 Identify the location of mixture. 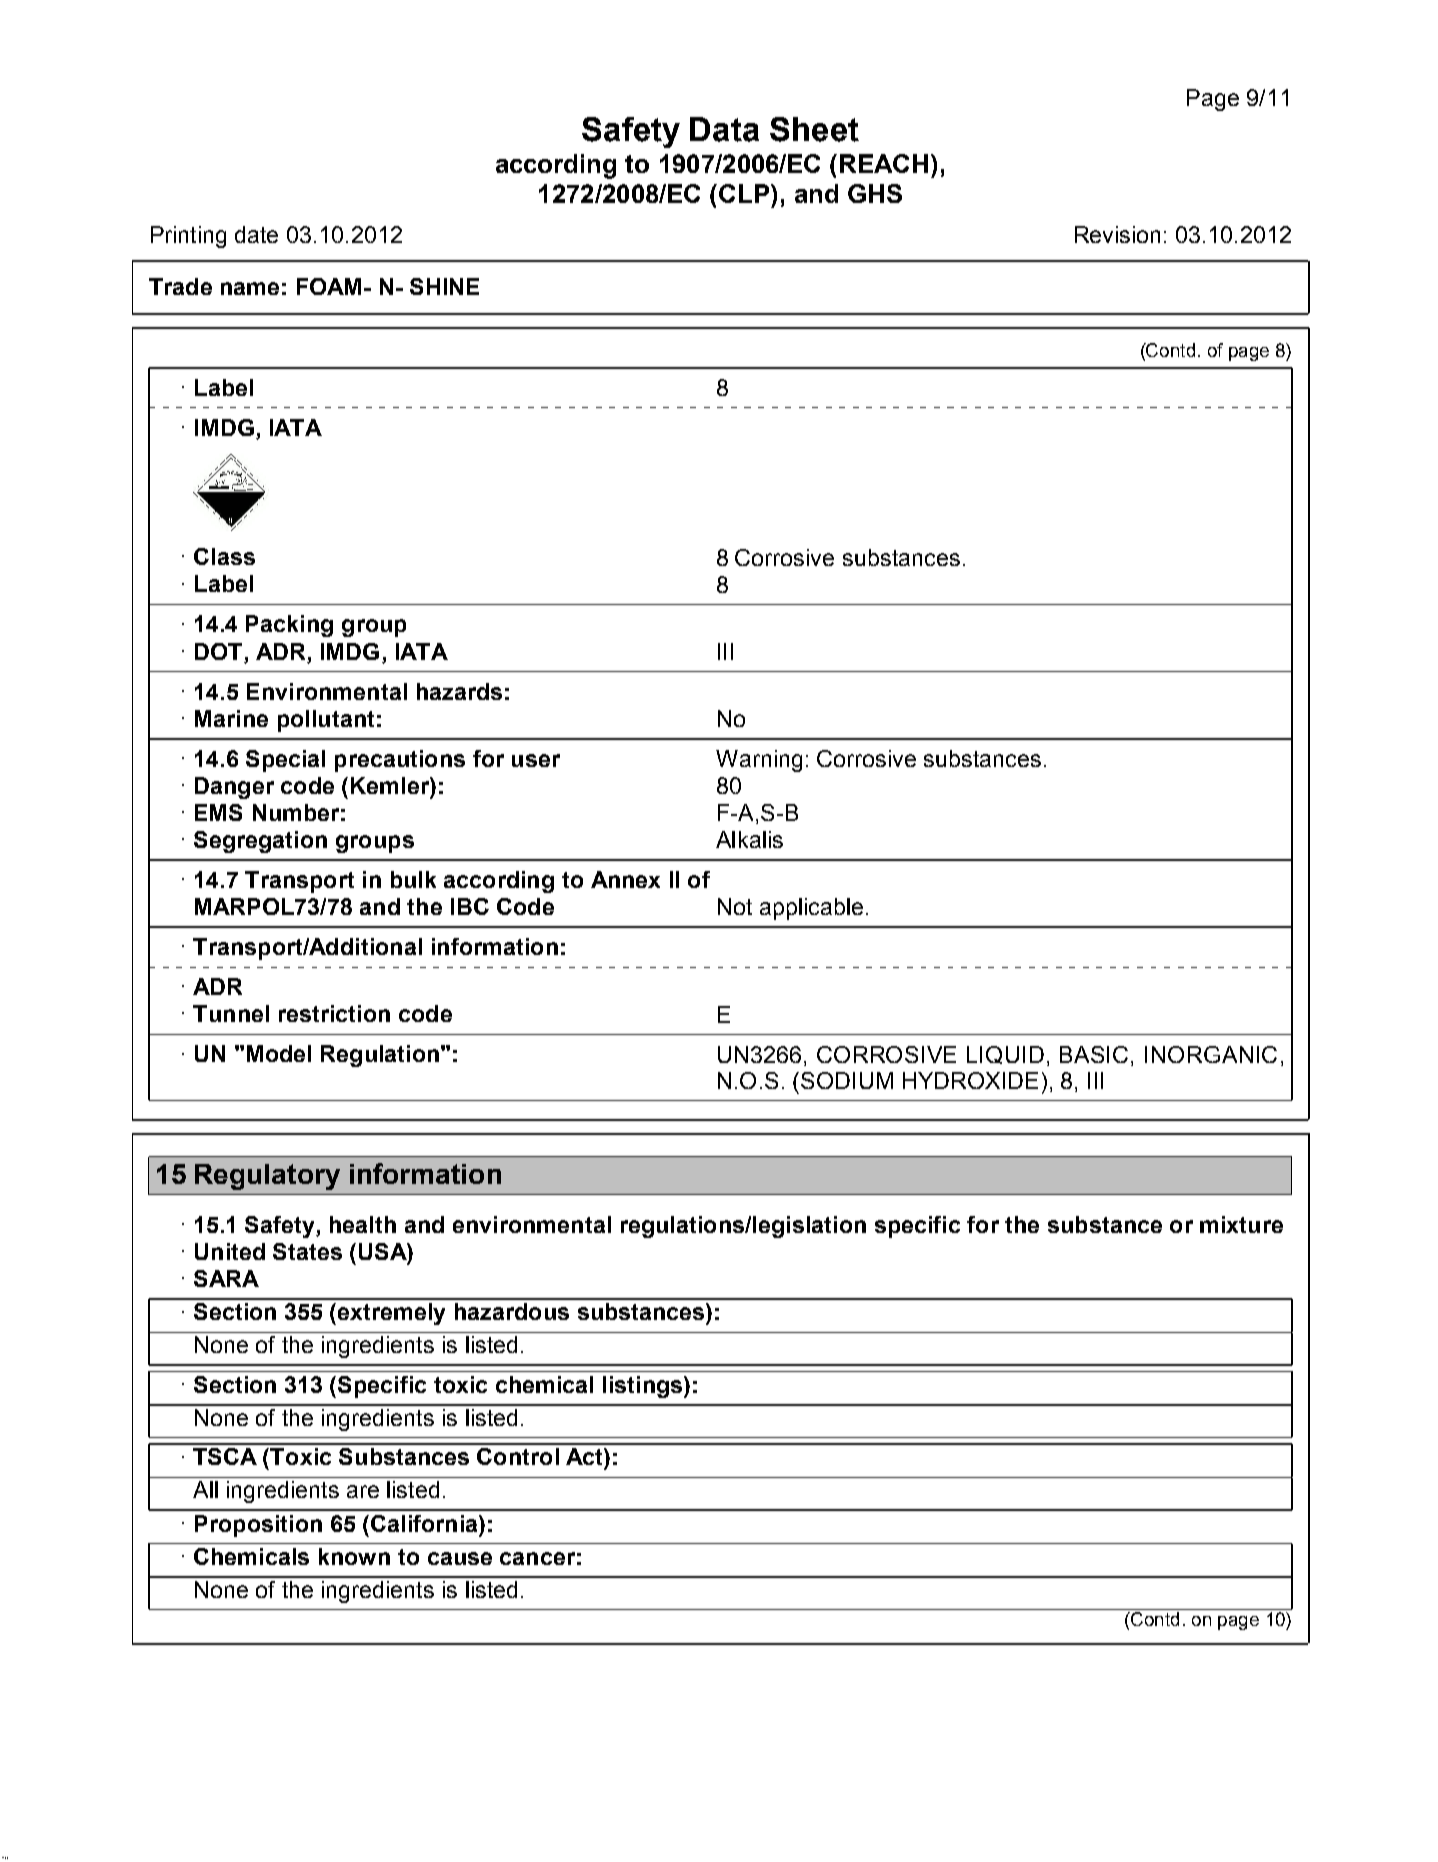
(1241, 1224).
